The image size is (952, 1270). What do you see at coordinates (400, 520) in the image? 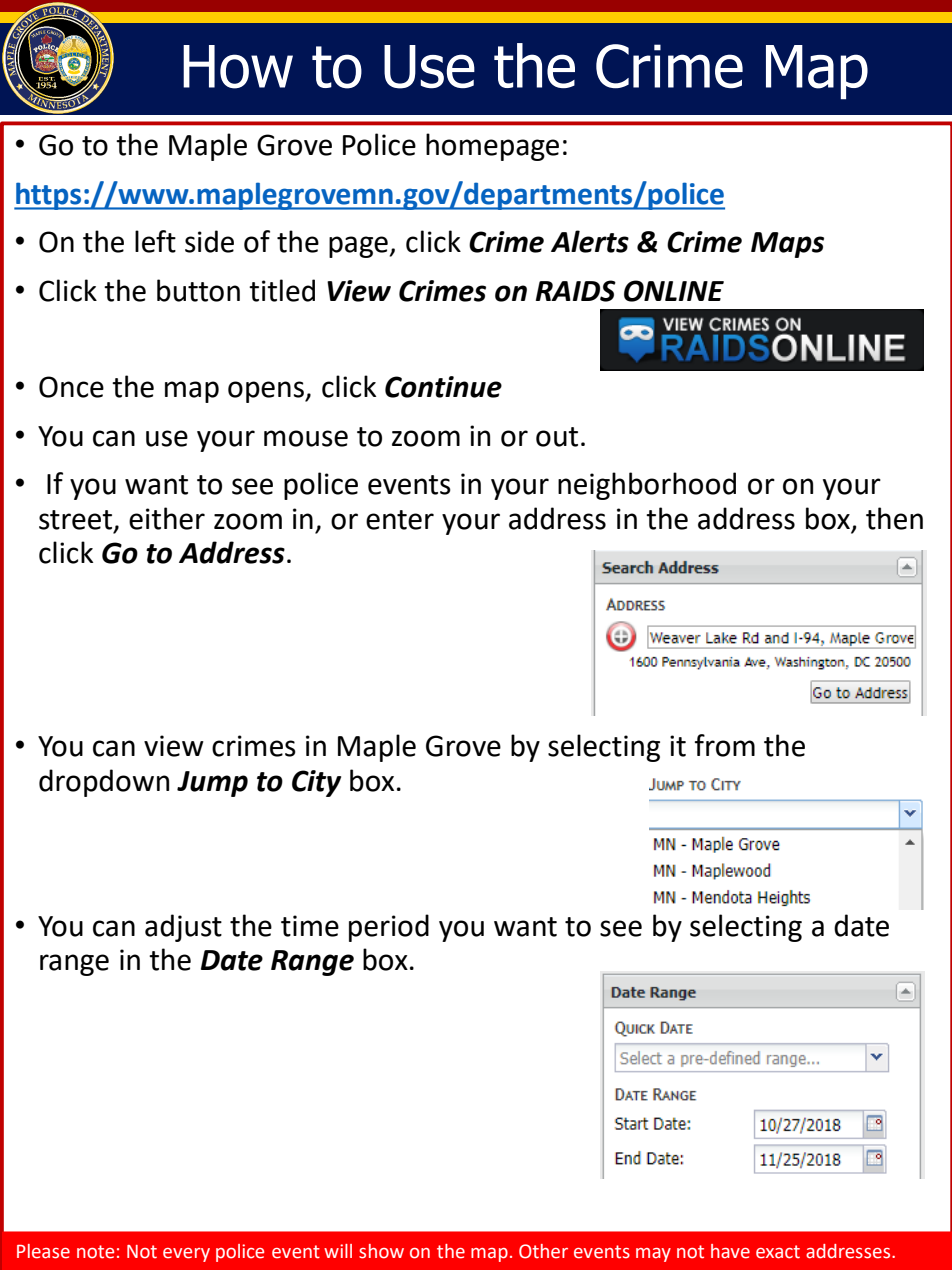
I see `enter` at bounding box center [400, 520].
